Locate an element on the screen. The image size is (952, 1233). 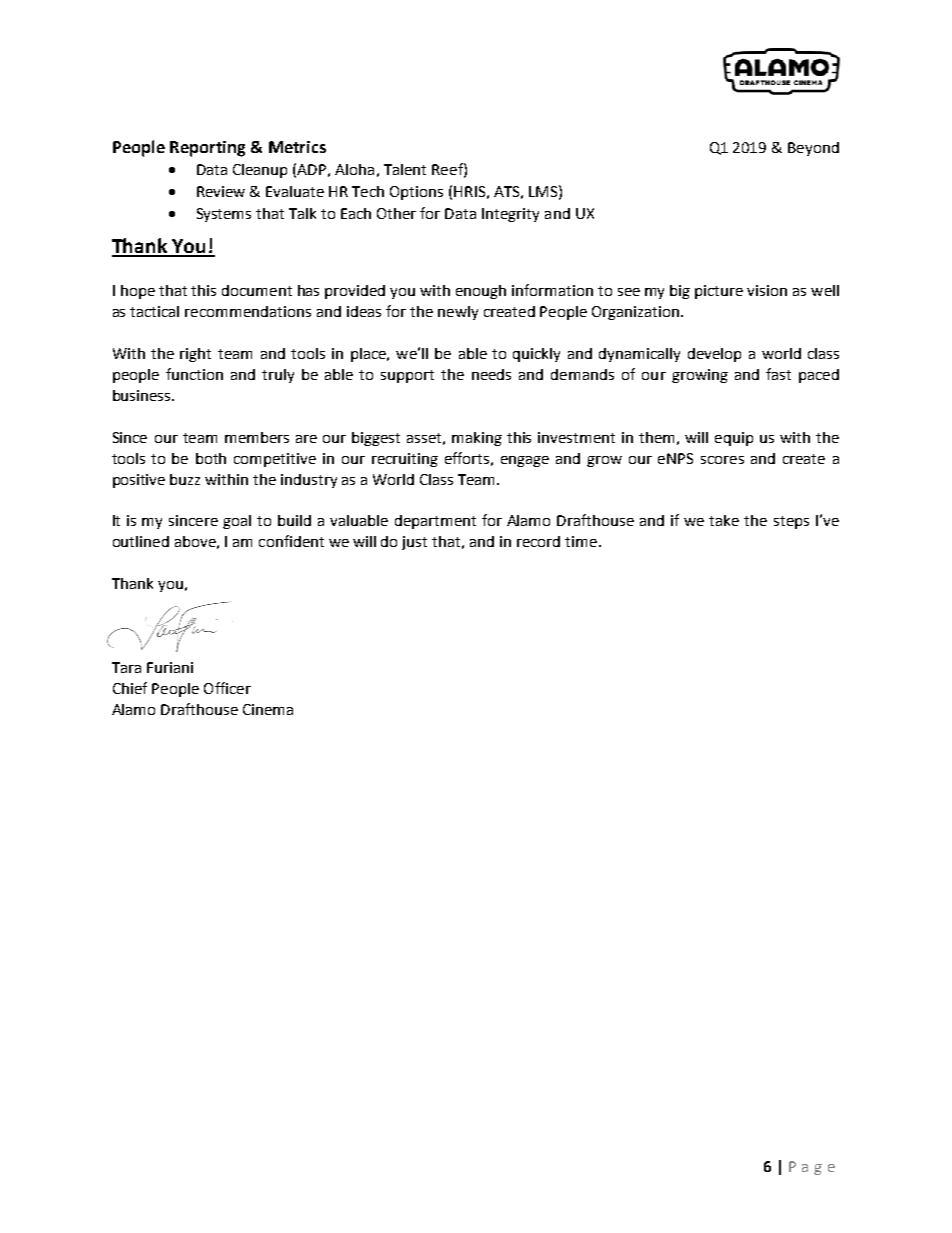
Officer is located at coordinates (227, 688).
